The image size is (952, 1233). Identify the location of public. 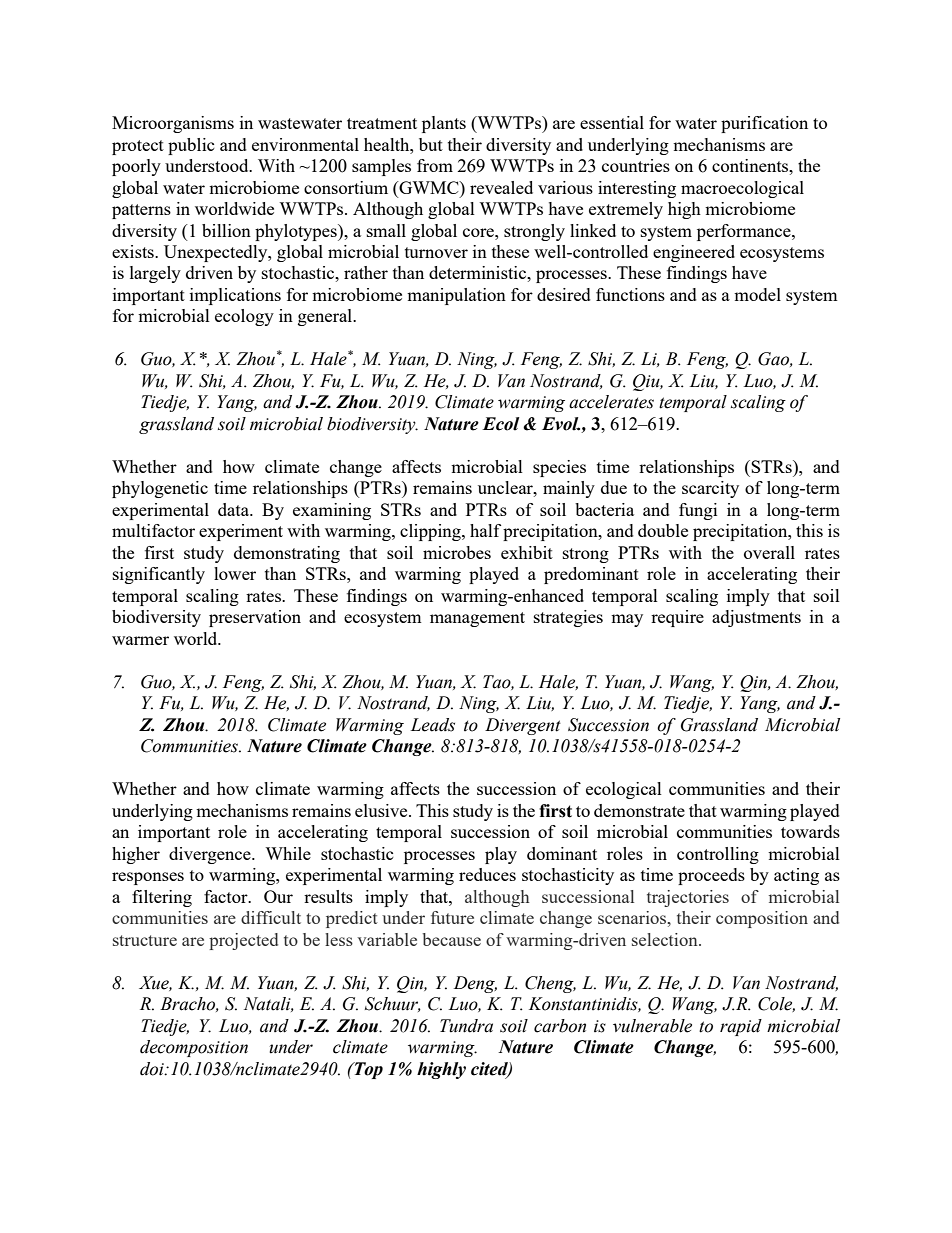
(191, 146).
